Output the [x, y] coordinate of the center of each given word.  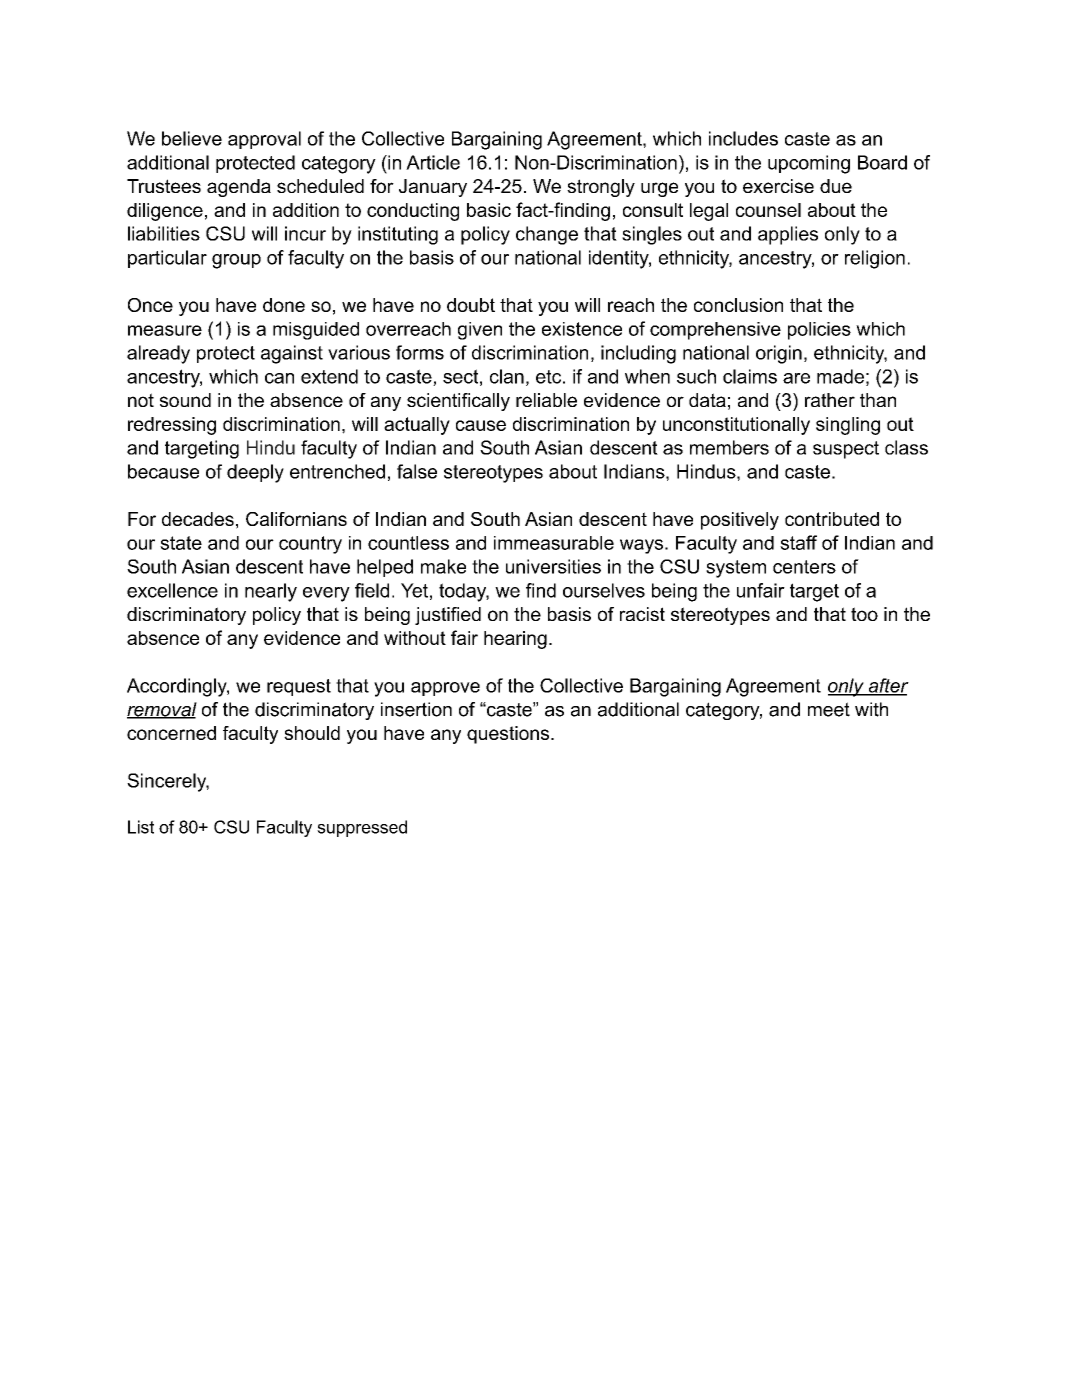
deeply [255, 473]
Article [433, 162]
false [417, 471]
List [141, 827]
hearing [515, 640]
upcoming [809, 164]
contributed [832, 519]
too [864, 614]
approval [264, 140]
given [480, 331]
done [284, 305]
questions [509, 735]
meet [829, 709]
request [299, 687]
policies [819, 331]
